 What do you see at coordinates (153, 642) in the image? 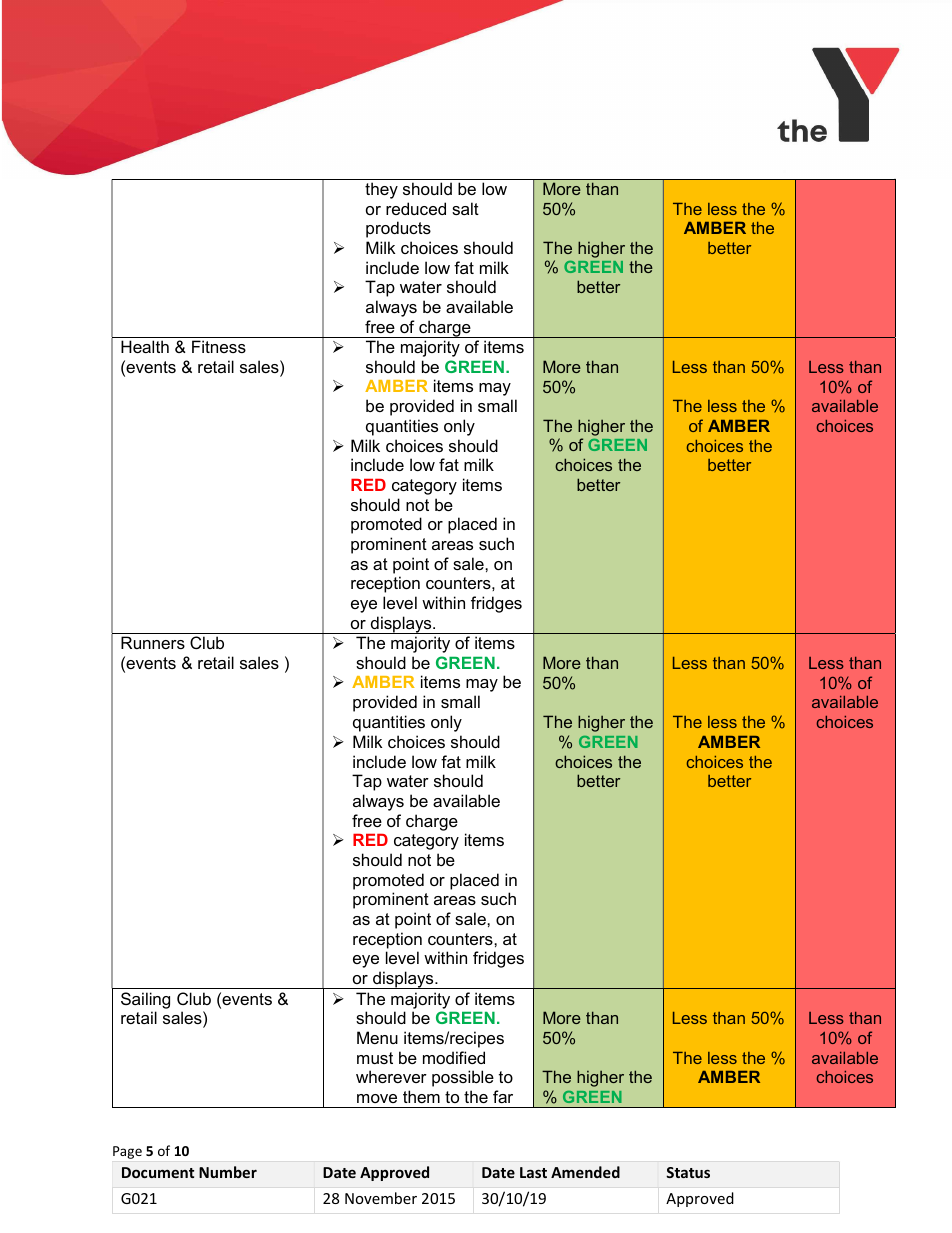
I see `Runners` at bounding box center [153, 642].
